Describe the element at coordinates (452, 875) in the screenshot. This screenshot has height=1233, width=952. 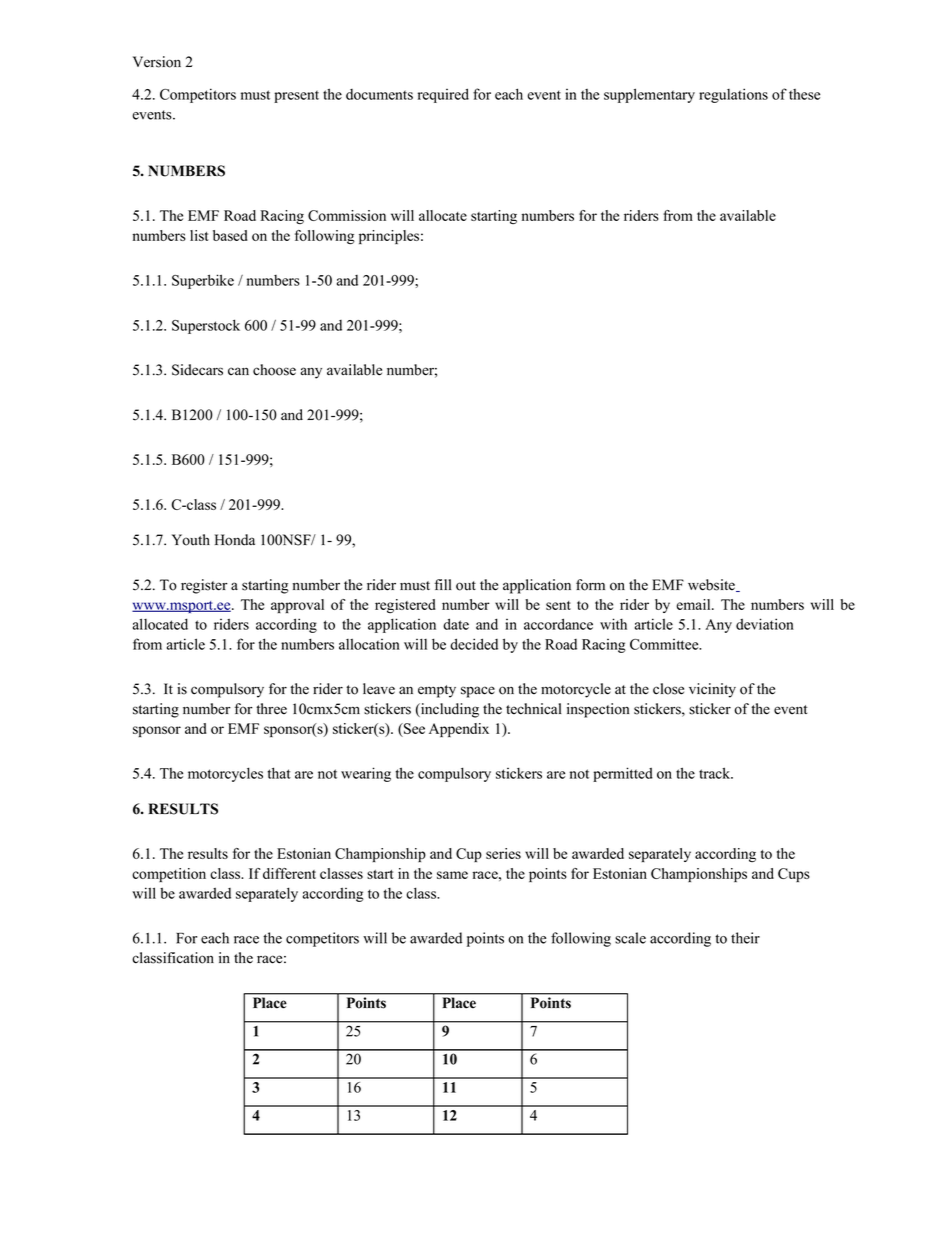
I see `same` at that location.
